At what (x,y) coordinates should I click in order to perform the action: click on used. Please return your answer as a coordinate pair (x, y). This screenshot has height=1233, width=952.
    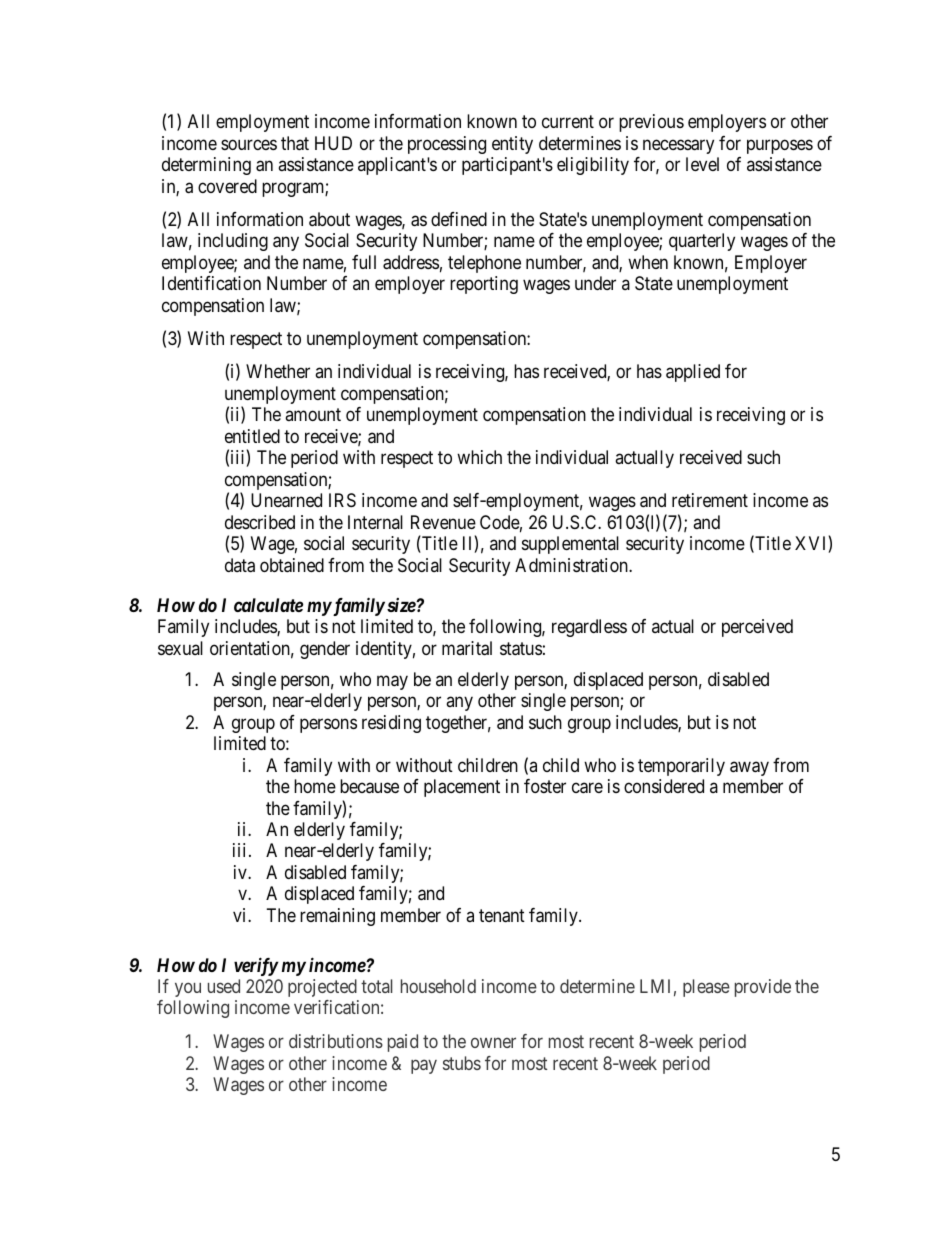
    Looking at the image, I should click on (224, 986).
